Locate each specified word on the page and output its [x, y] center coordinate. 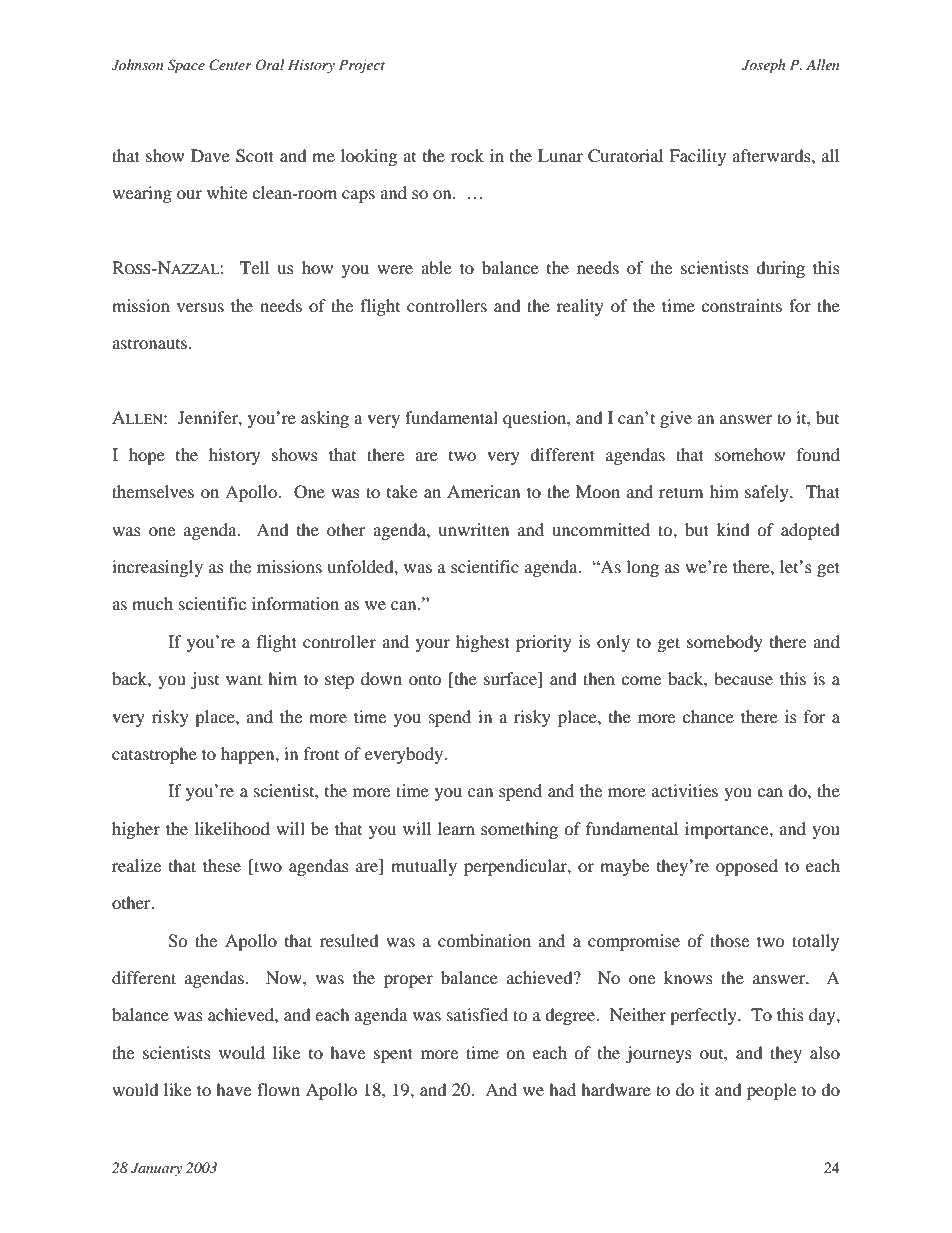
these [222, 865]
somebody [725, 643]
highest [483, 643]
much [152, 603]
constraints [741, 305]
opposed [747, 867]
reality [580, 307]
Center [230, 65]
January [156, 1169]
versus [200, 307]
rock [467, 155]
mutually [424, 867]
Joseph [763, 66]
